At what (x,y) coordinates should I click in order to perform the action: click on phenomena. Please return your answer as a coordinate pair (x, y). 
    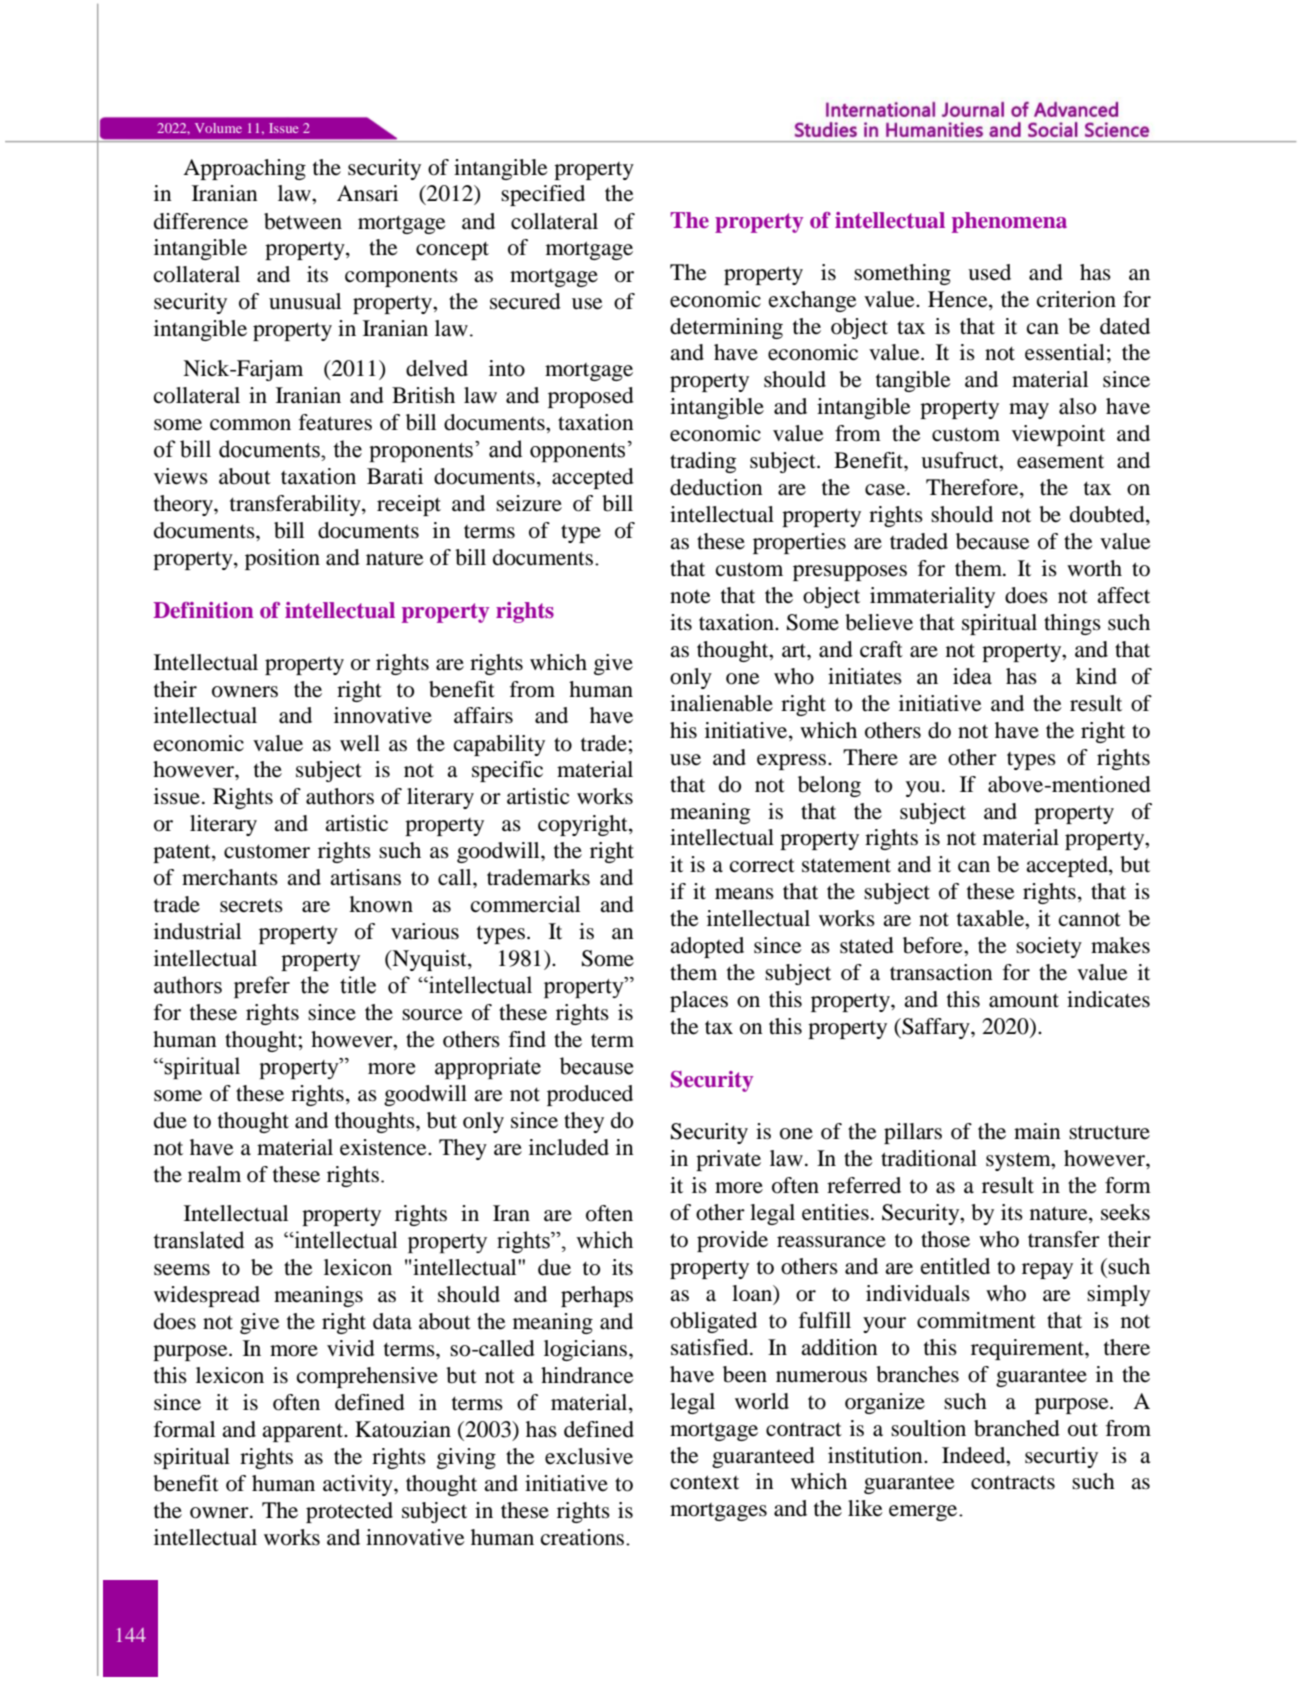
    Looking at the image, I should click on (1009, 222).
